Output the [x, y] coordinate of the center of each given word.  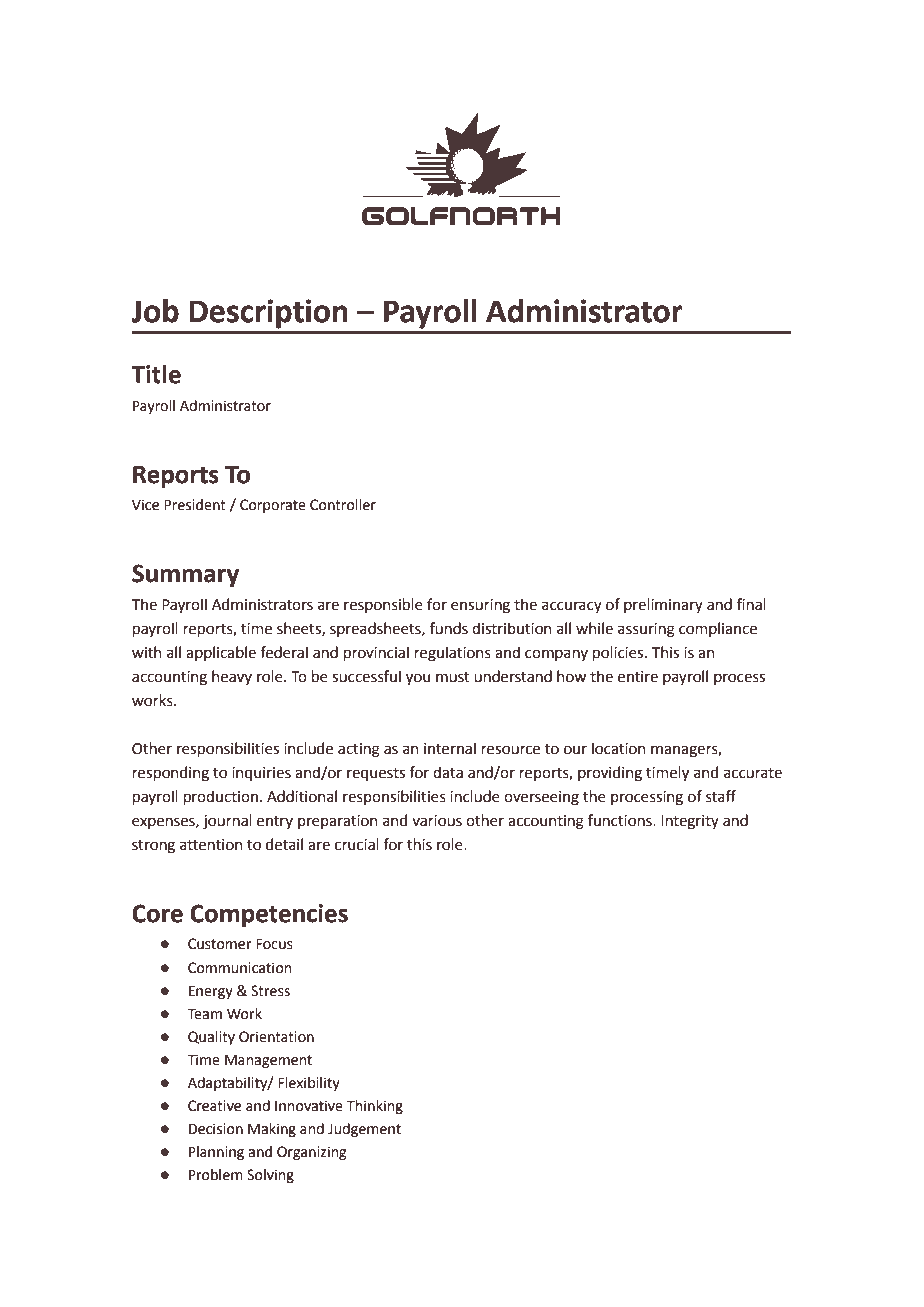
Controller [343, 505]
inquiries [261, 774]
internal [450, 748]
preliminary [663, 605]
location [619, 748]
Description [268, 314]
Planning [216, 1153]
